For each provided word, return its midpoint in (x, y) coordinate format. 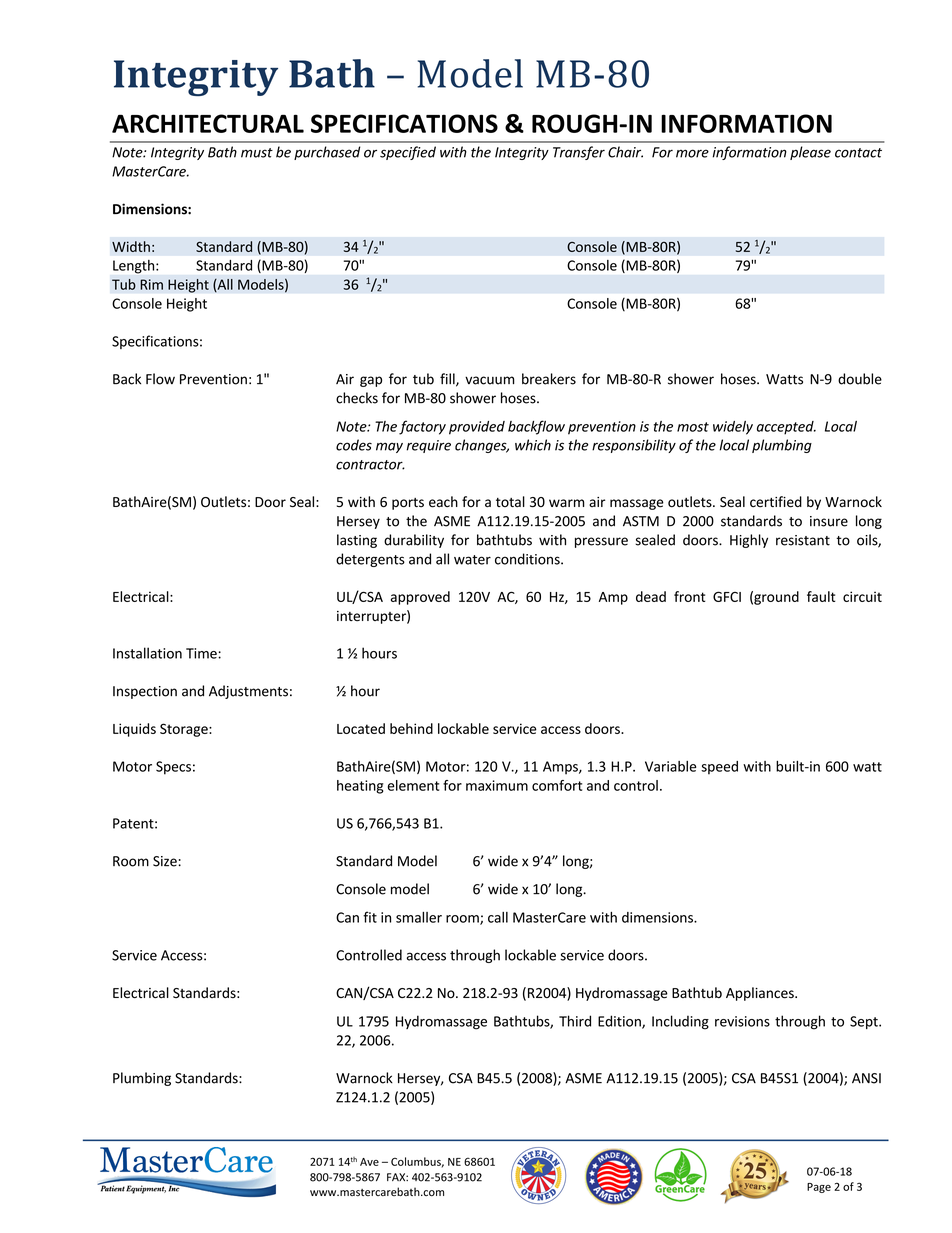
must (257, 153)
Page (819, 1188)
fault (821, 596)
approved (420, 598)
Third (575, 1021)
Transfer (579, 153)
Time (202, 653)
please (810, 153)
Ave (369, 1162)
